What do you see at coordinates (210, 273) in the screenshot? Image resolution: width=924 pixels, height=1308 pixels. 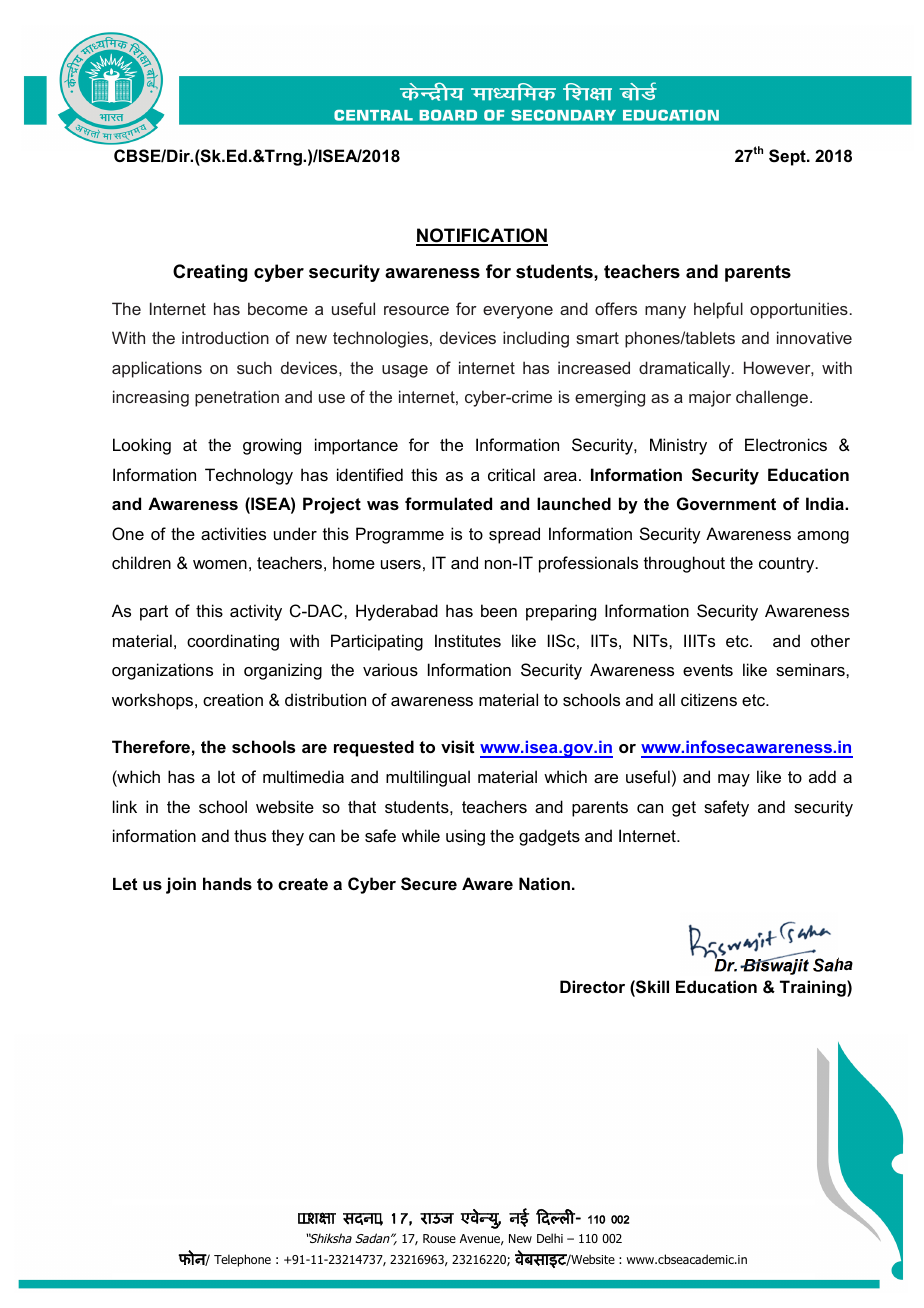 I see `Creating` at bounding box center [210, 273].
